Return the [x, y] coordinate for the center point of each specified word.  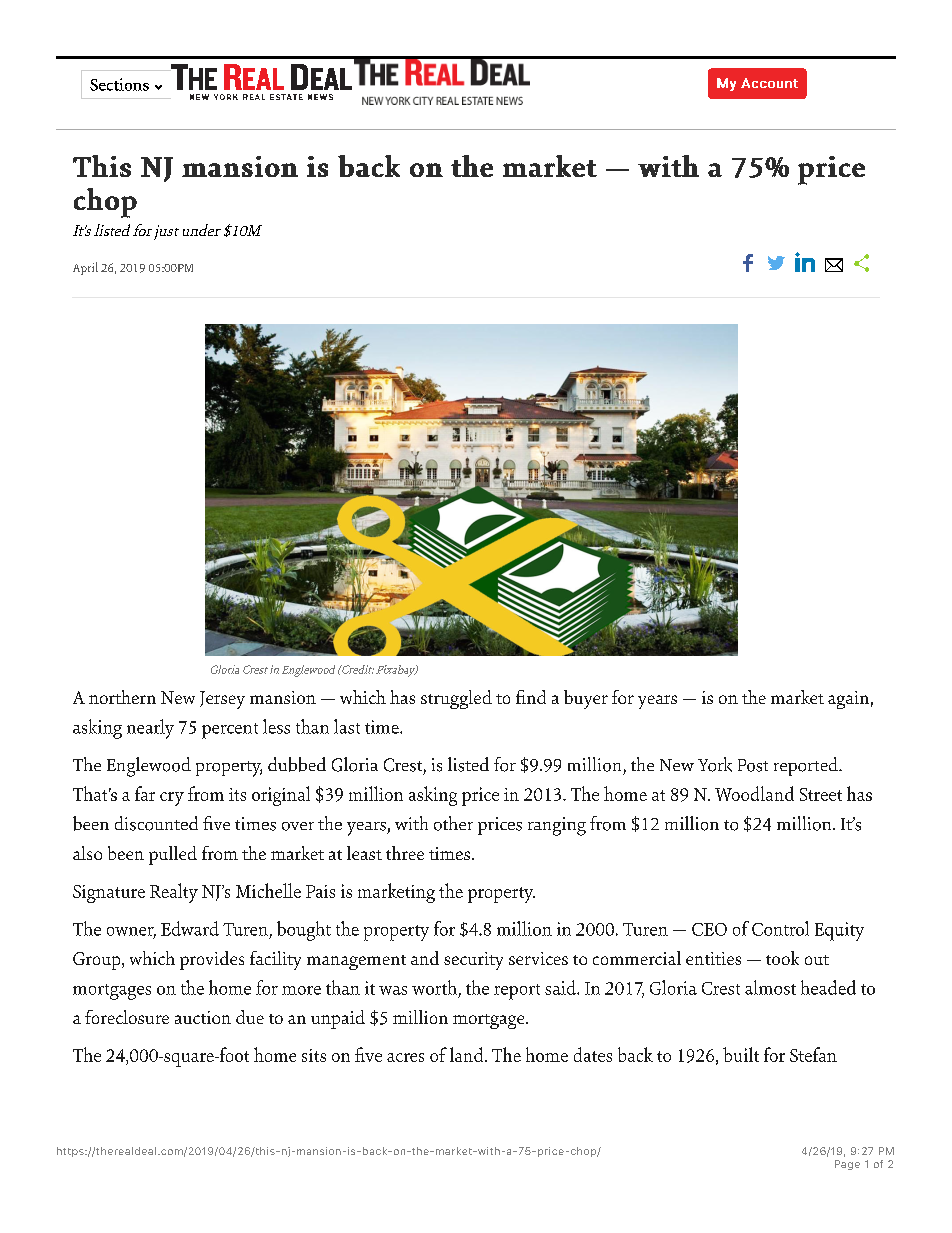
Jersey [222, 700]
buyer [586, 699]
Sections [119, 84]
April [85, 268]
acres [405, 1057]
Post [753, 765]
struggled [456, 699]
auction [203, 1017]
